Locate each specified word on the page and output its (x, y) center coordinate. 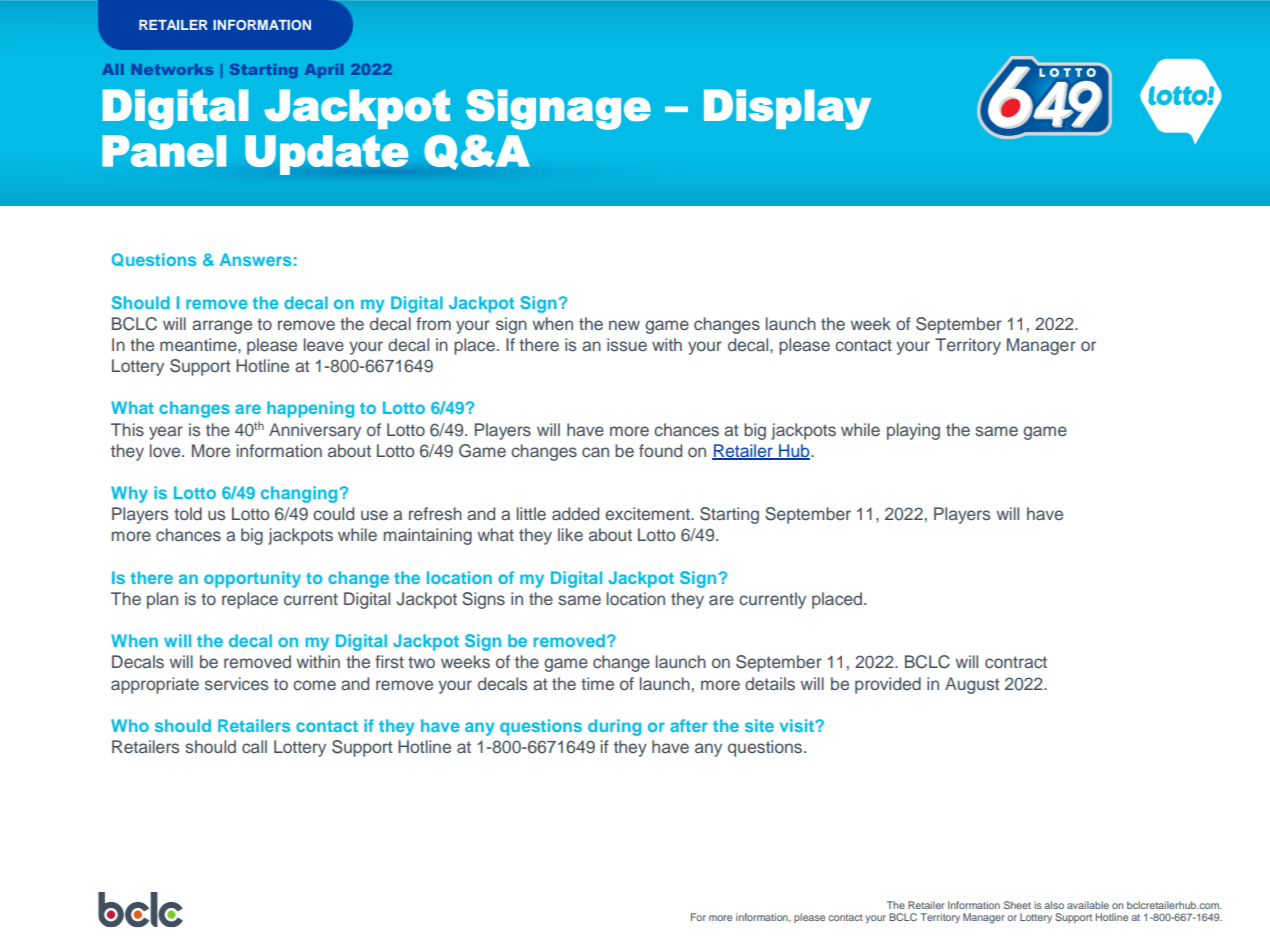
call (254, 746)
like (570, 534)
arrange (222, 327)
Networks (172, 69)
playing (913, 431)
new (624, 325)
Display (787, 109)
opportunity (252, 579)
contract (1016, 662)
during (614, 727)
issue (627, 345)
